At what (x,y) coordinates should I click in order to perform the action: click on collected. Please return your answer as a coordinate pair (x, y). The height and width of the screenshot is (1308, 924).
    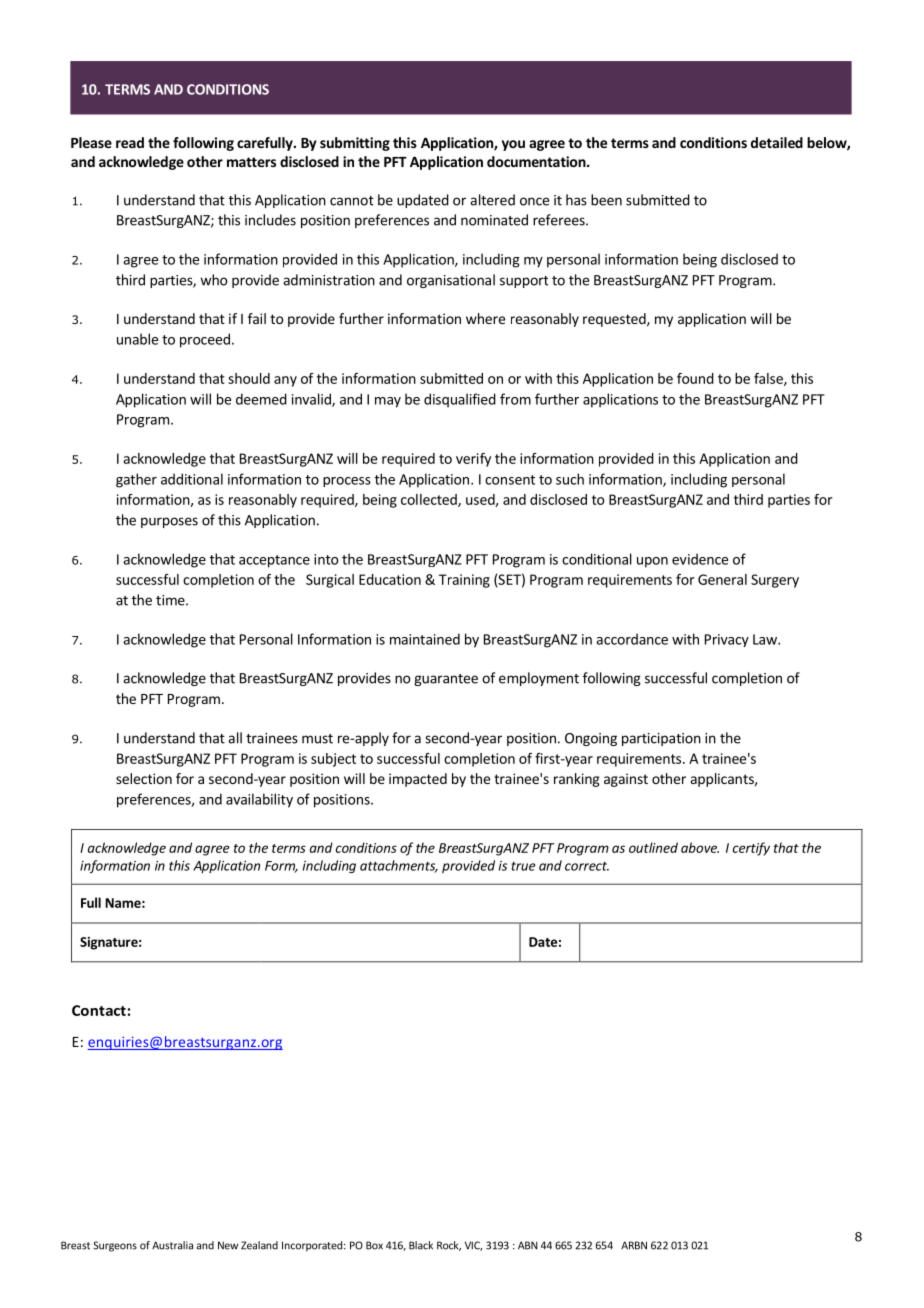
    Looking at the image, I should click on (430, 500).
